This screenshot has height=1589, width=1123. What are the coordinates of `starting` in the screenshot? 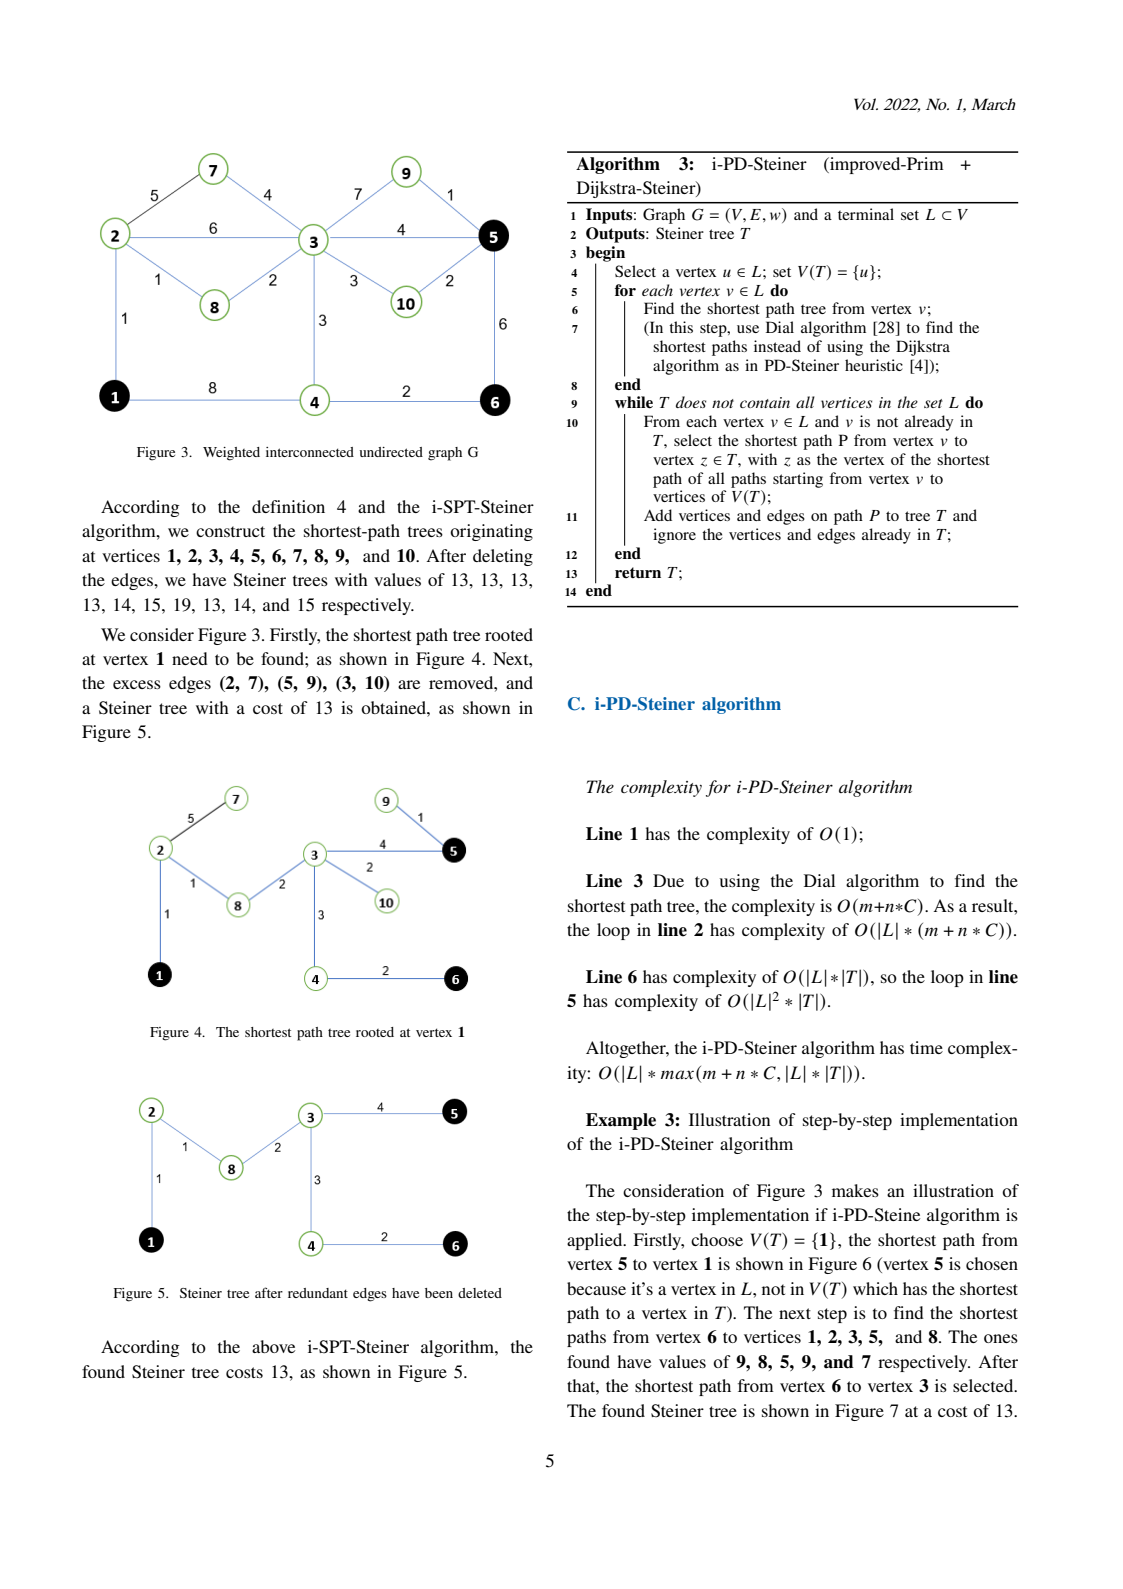 It's located at (798, 480).
